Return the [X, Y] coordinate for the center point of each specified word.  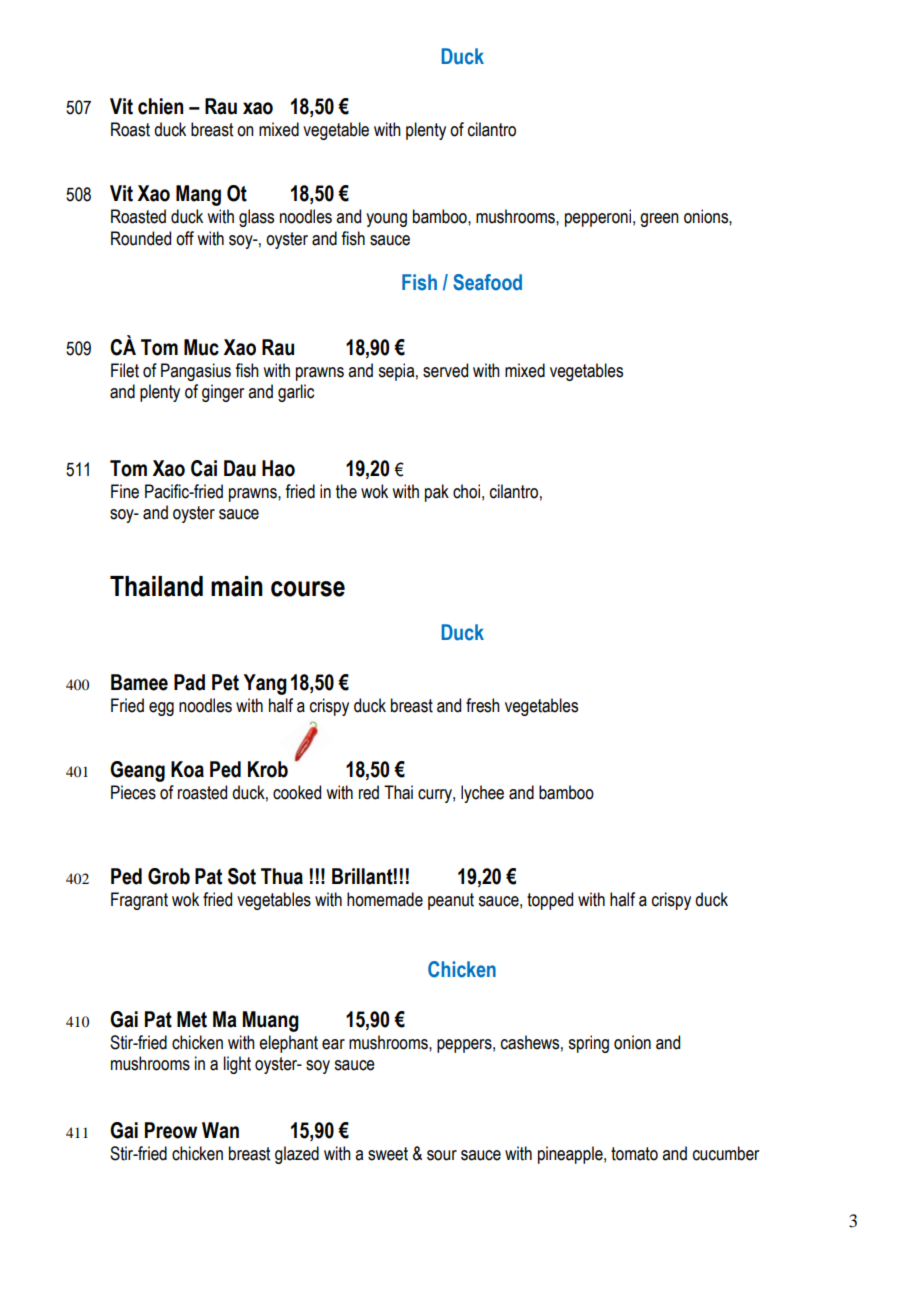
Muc [201, 347]
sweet [388, 1154]
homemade [385, 899]
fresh [483, 705]
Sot [242, 876]
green [659, 220]
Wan [220, 1130]
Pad [189, 682]
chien [160, 106]
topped [550, 901]
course [308, 589]
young [386, 220]
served [445, 370]
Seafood [487, 282]
